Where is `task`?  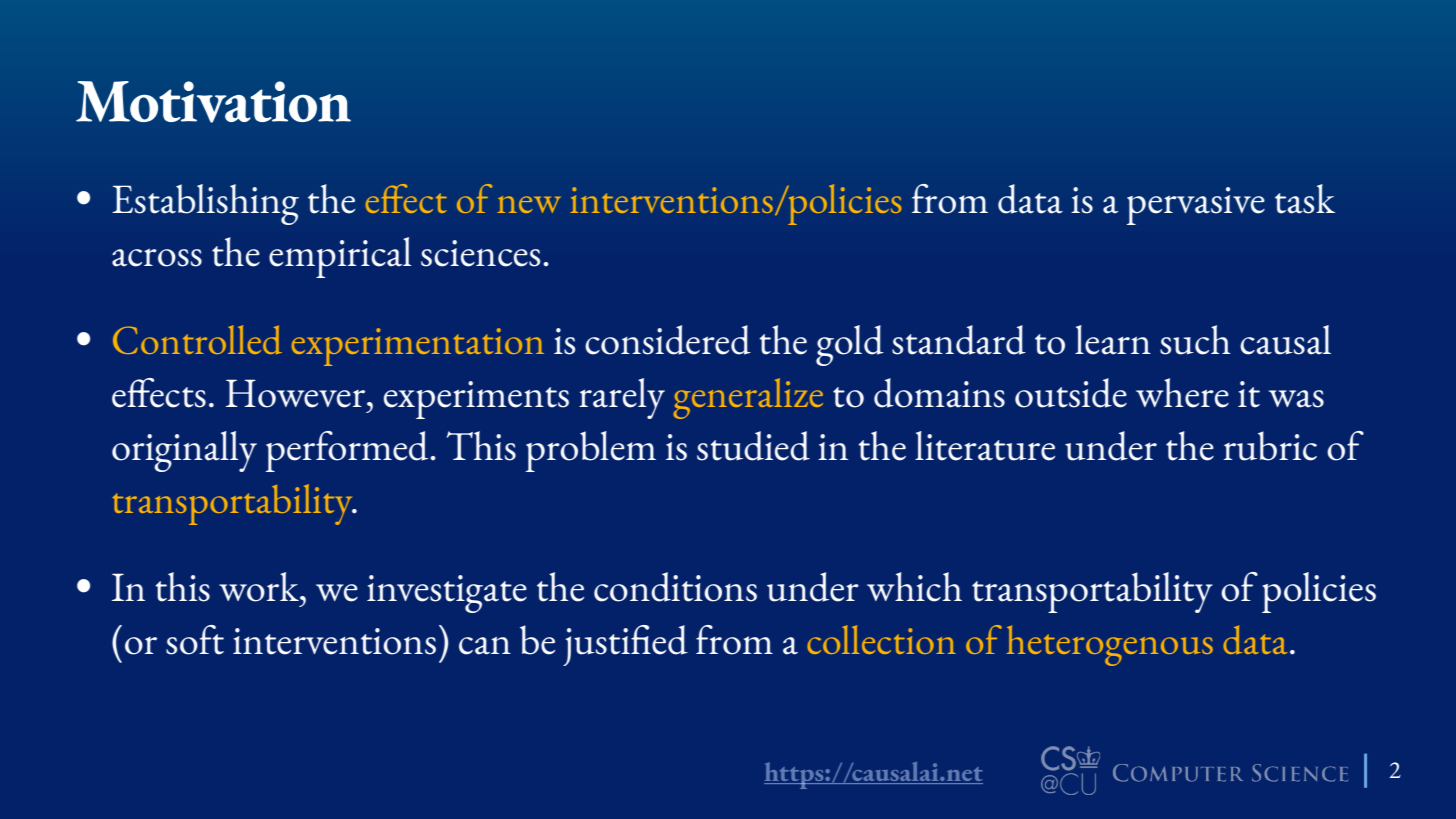
task is located at coordinates (1305, 199).
